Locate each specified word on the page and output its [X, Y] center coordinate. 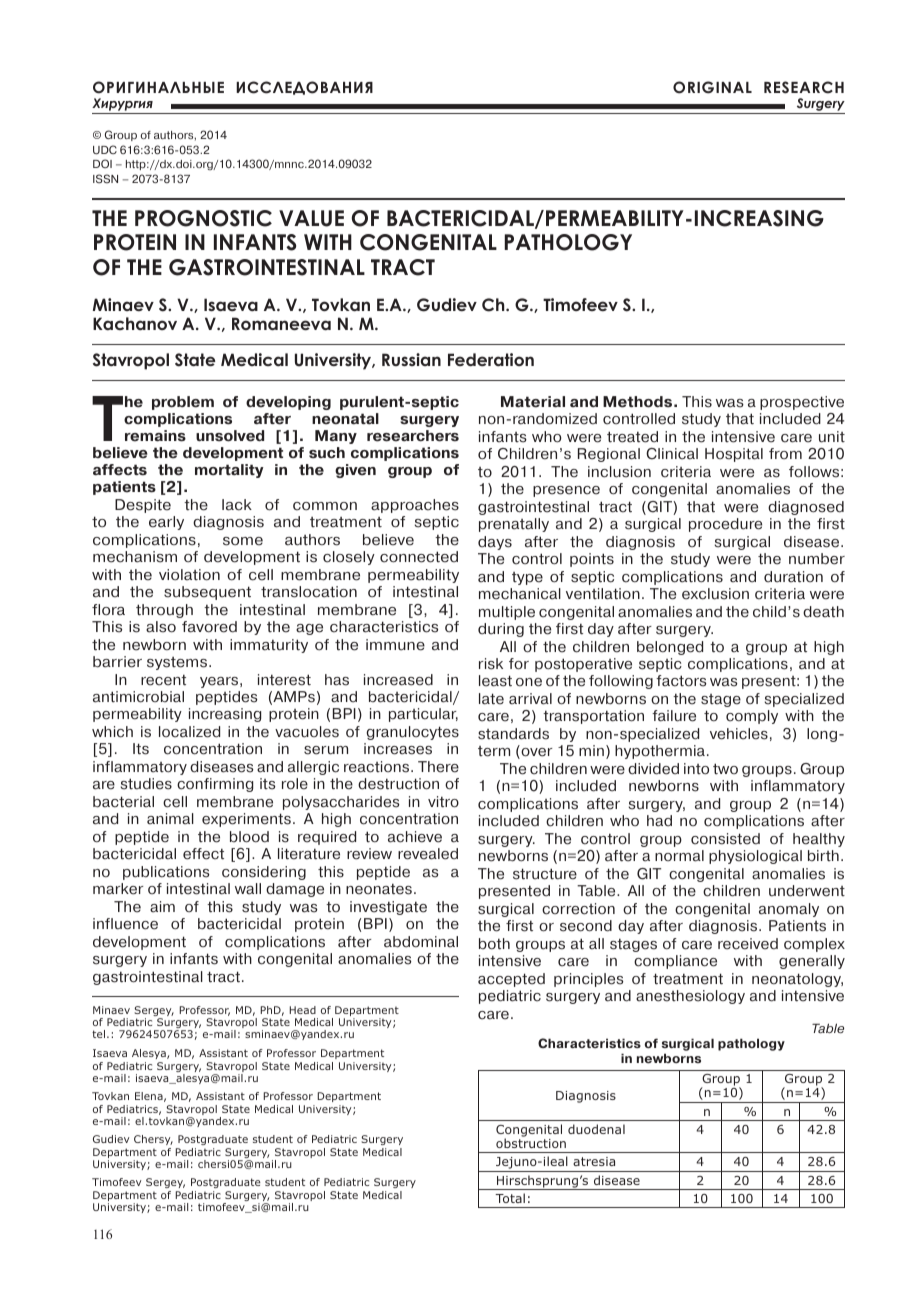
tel [98, 1034]
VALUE [311, 218]
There [438, 767]
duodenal [596, 1129]
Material [533, 402]
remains [155, 436]
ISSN [105, 179]
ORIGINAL [712, 87]
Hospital [734, 455]
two [725, 769]
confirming [215, 785]
